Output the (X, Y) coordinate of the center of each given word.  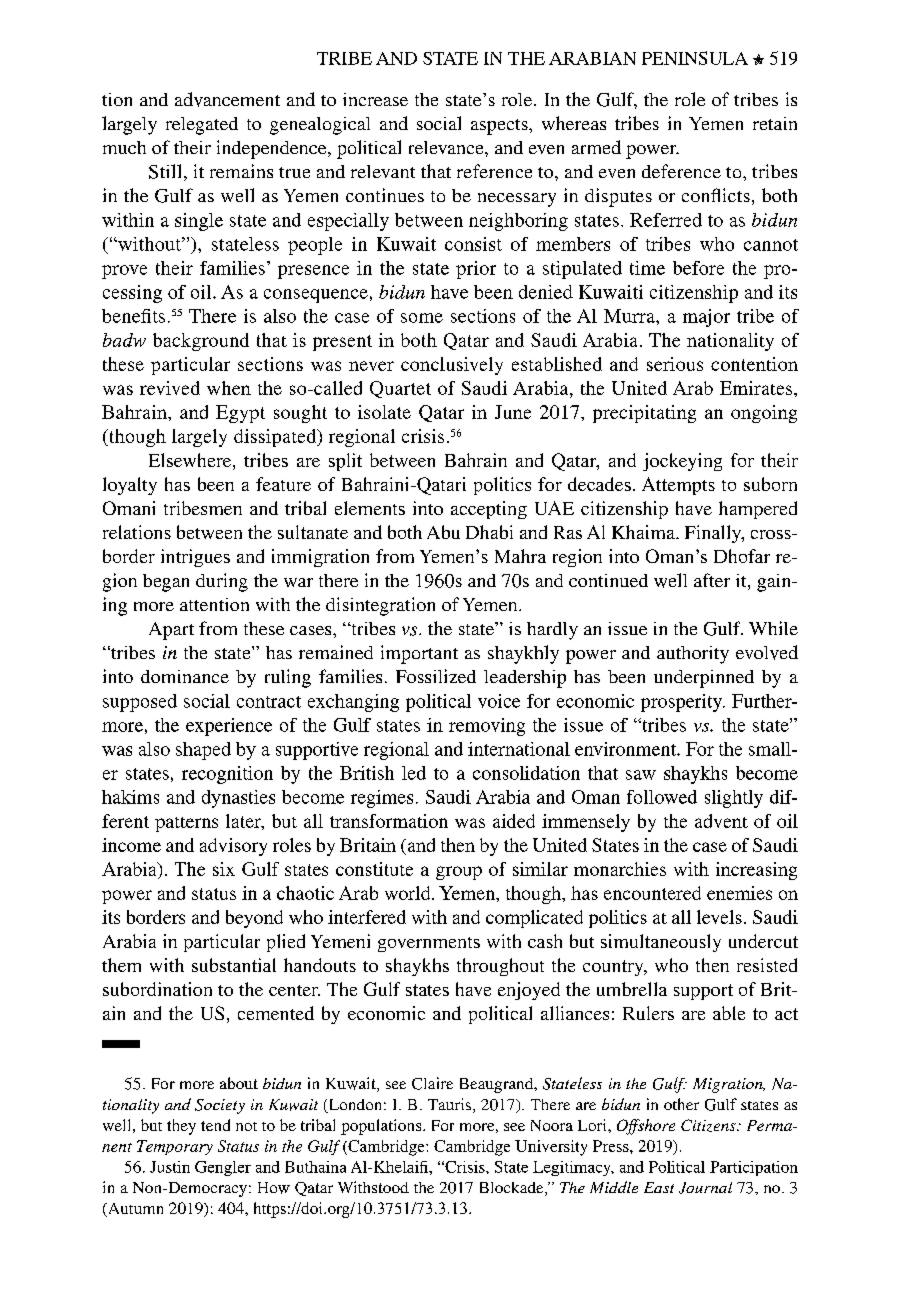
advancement (227, 99)
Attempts (678, 486)
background (201, 342)
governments (429, 944)
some (422, 318)
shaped (203, 751)
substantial (234, 965)
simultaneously (661, 943)
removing (487, 727)
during (222, 582)
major (706, 318)
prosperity (683, 703)
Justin (170, 1167)
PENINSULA (695, 58)
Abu (443, 532)
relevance (447, 147)
